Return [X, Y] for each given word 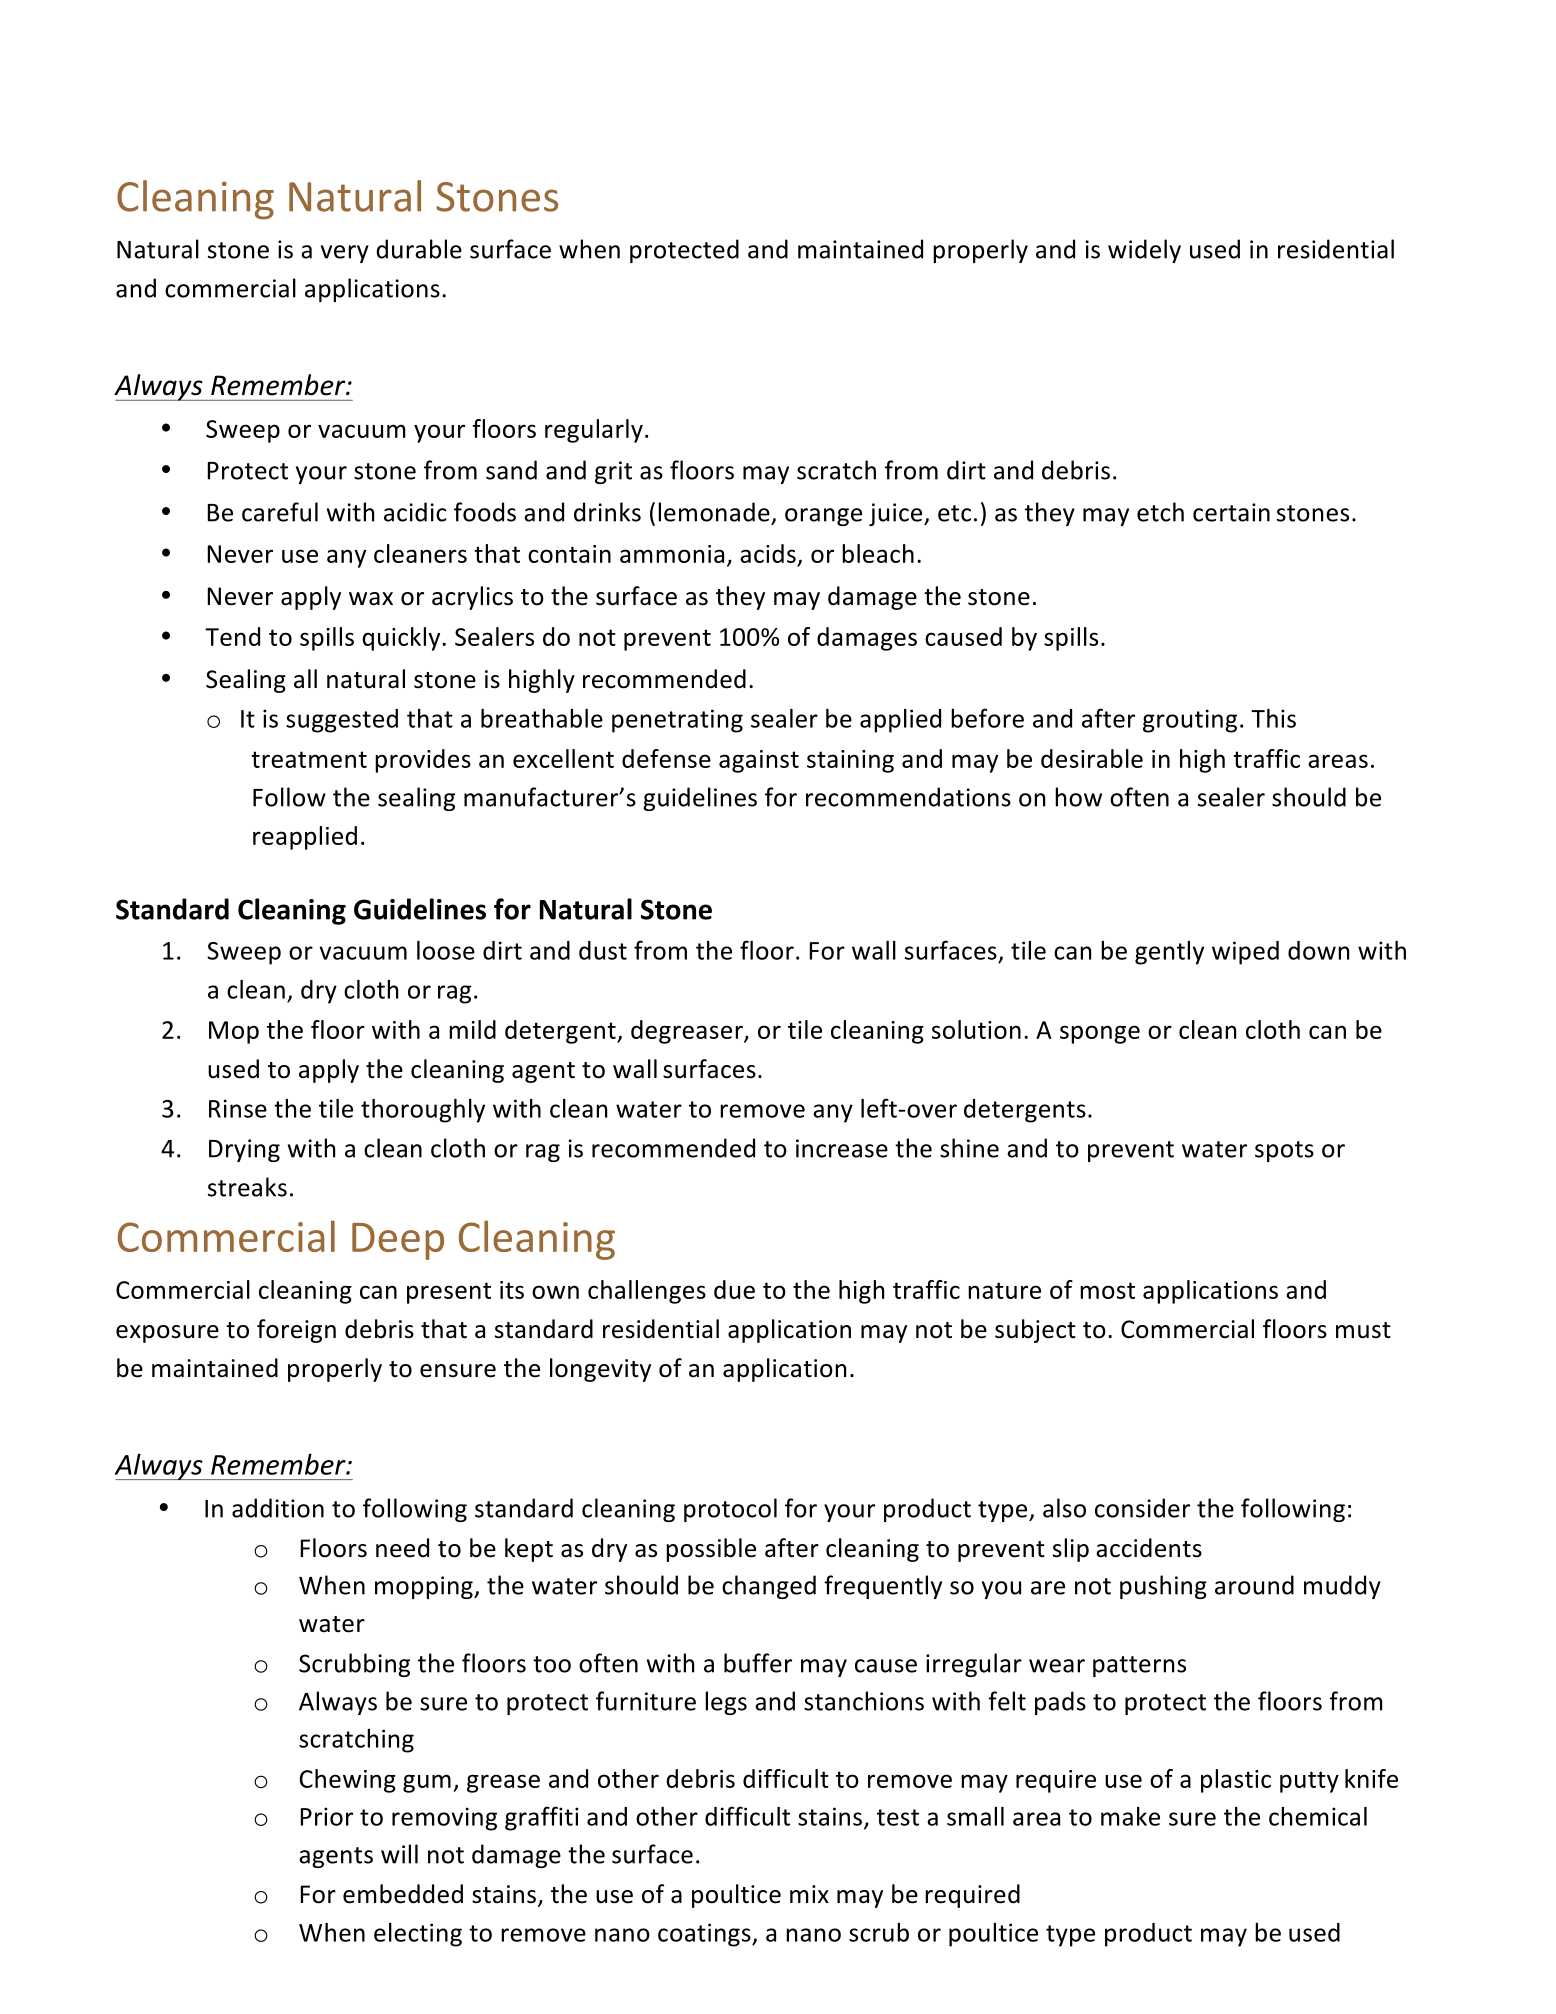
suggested [342, 721]
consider [1142, 1508]
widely [1144, 251]
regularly [594, 431]
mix [809, 1894]
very [345, 254]
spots [1284, 1151]
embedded [403, 1894]
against [759, 761]
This [1273, 718]
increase [842, 1148]
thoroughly [423, 1111]
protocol [730, 1510]
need [402, 1548]
